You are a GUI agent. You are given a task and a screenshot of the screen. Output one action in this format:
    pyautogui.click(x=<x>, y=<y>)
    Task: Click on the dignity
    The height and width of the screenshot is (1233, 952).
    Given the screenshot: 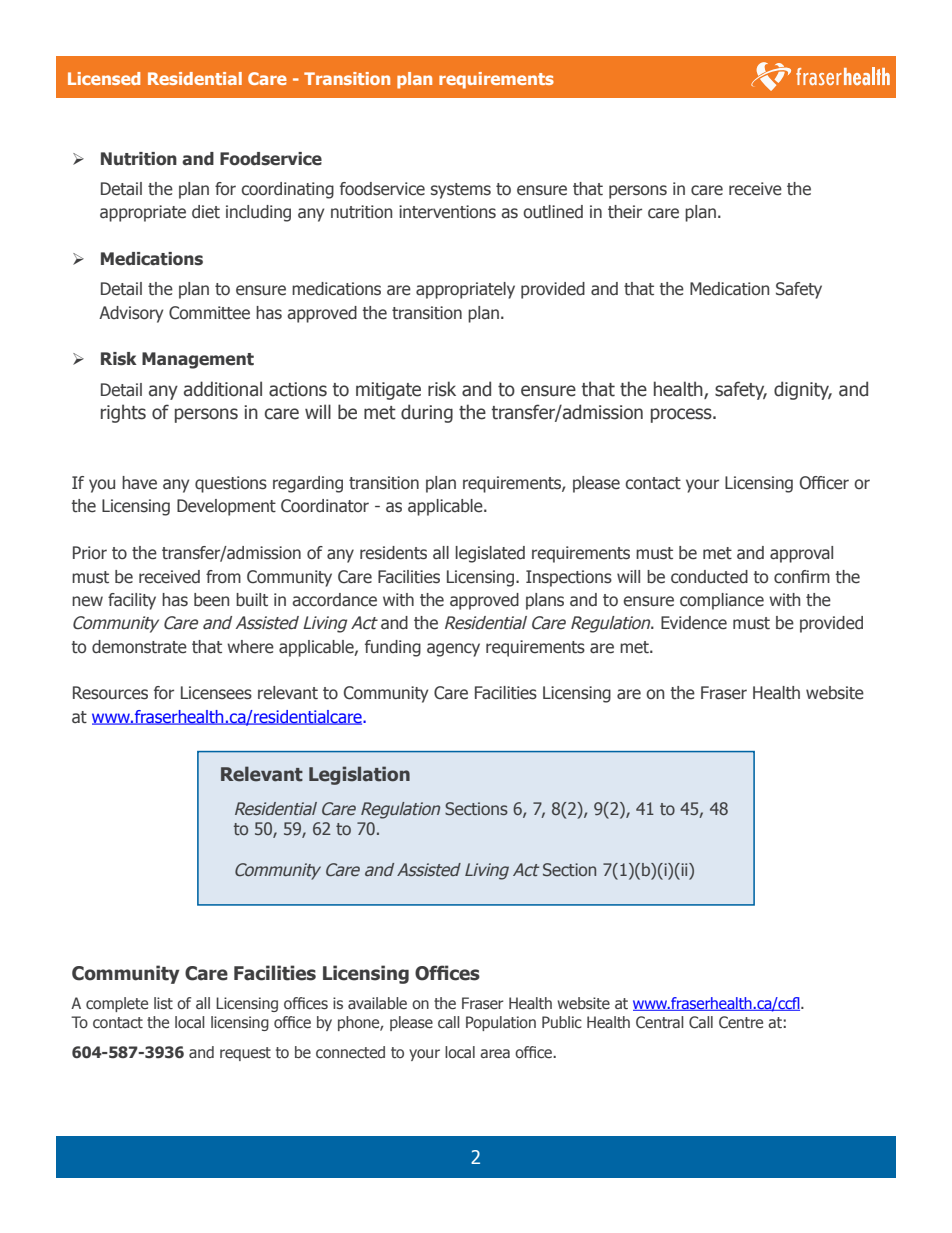 What is the action you would take?
    pyautogui.click(x=803, y=390)
